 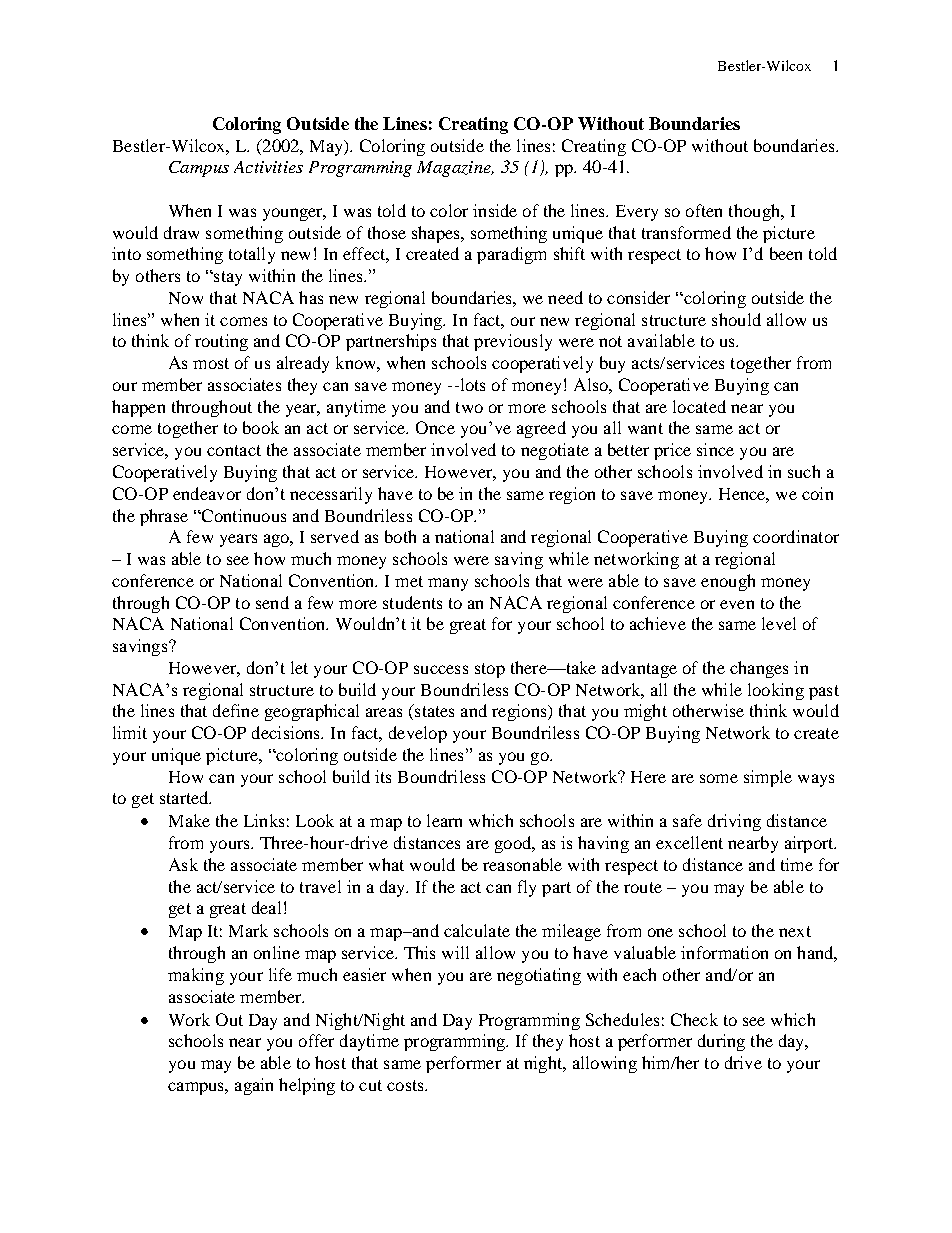 What do you see at coordinates (796, 536) in the screenshot?
I see `coordinator` at bounding box center [796, 536].
